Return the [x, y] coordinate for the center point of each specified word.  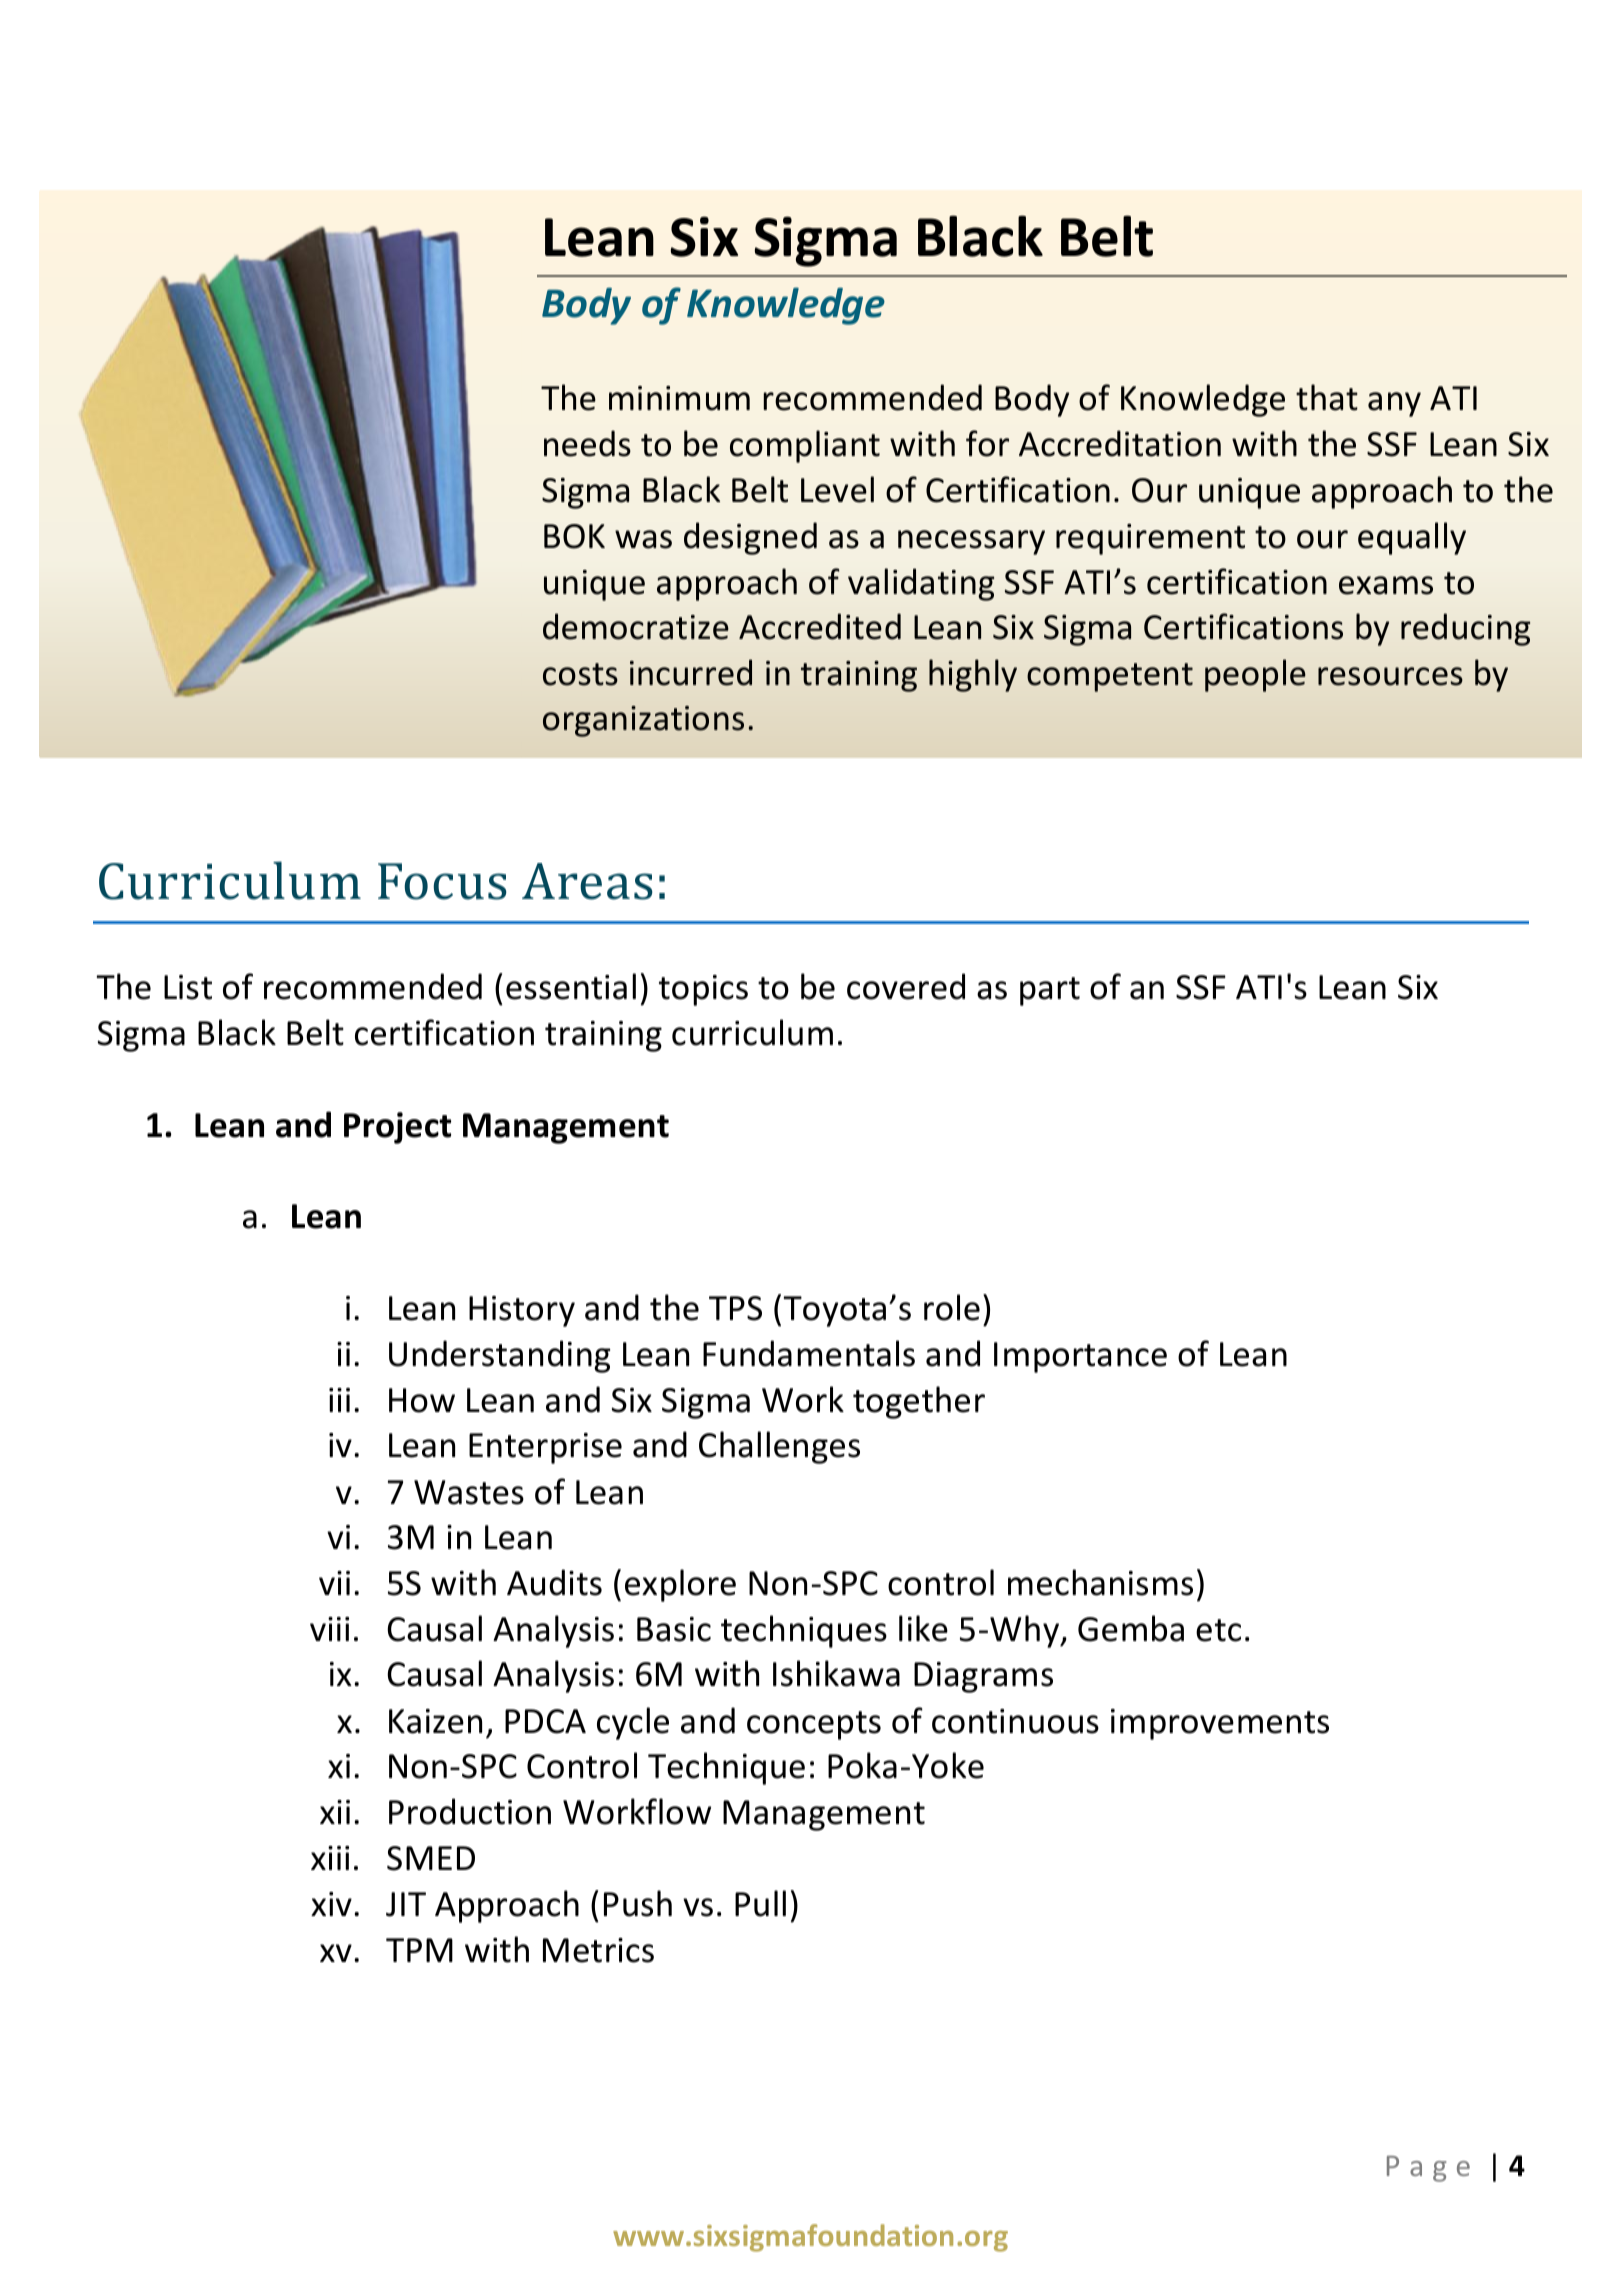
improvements [1220, 1724]
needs [587, 443]
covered [906, 986]
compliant [805, 446]
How [422, 1400]
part [1050, 991]
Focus [442, 881]
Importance [1080, 1357]
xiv [331, 1904]
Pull [760, 1903]
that [1327, 397]
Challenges [779, 1447]
